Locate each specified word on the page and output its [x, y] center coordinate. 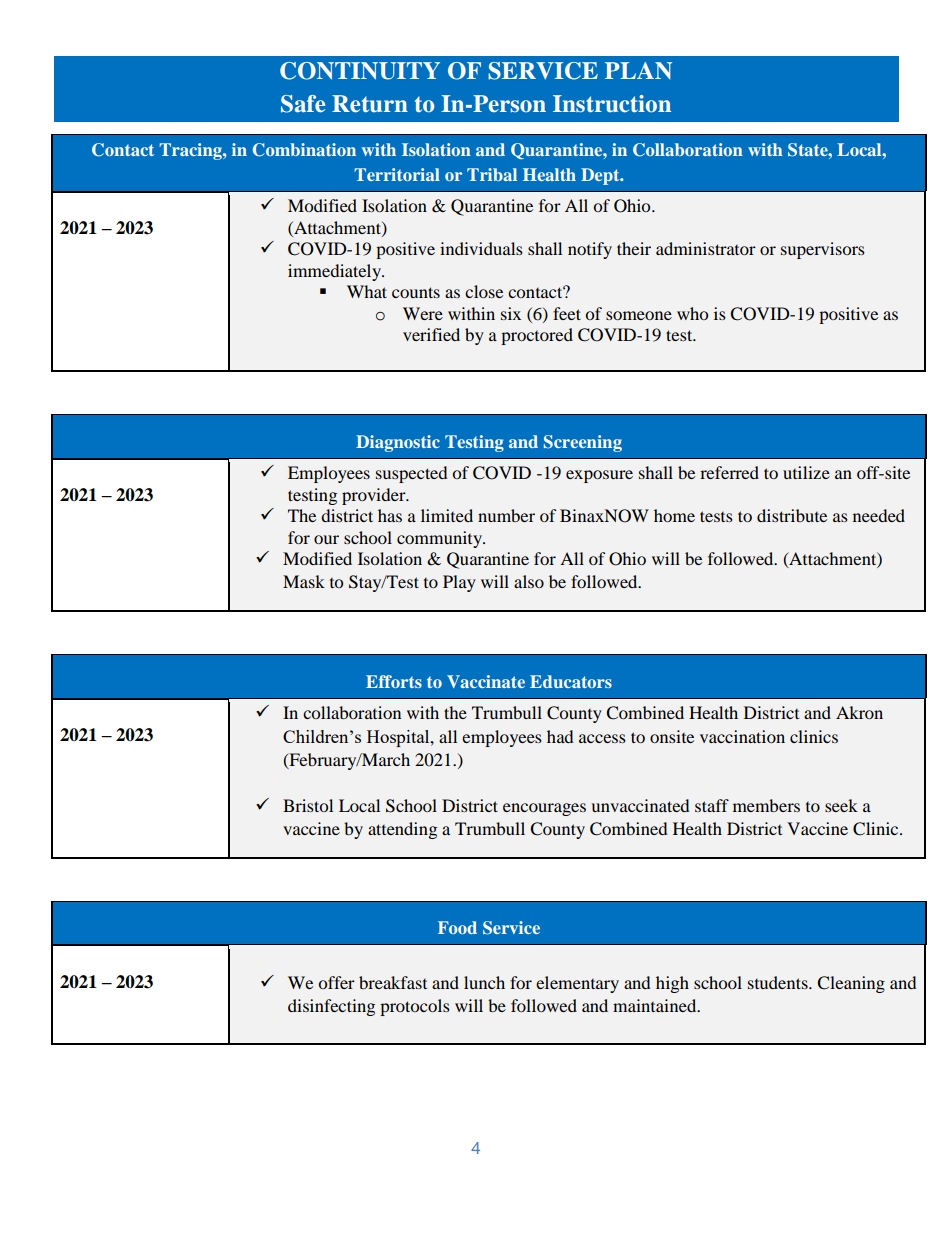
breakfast [393, 982]
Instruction [612, 104]
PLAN [638, 70]
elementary [577, 984]
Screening [583, 443]
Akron [859, 712]
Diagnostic [398, 443]
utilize [806, 472]
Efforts [394, 681]
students [779, 982]
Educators [571, 681]
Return [370, 104]
